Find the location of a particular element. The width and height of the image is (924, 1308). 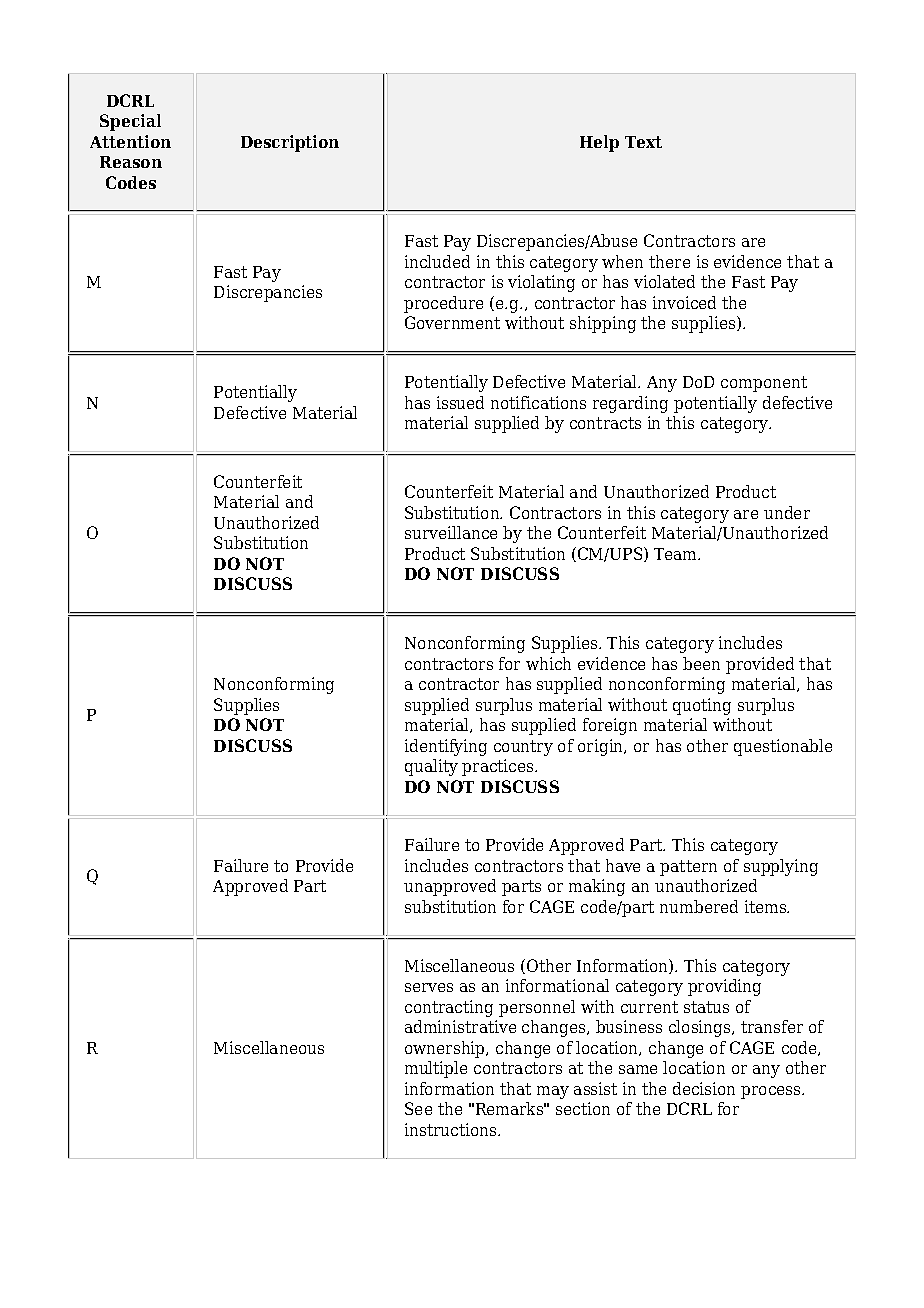

notifications is located at coordinates (538, 402).
